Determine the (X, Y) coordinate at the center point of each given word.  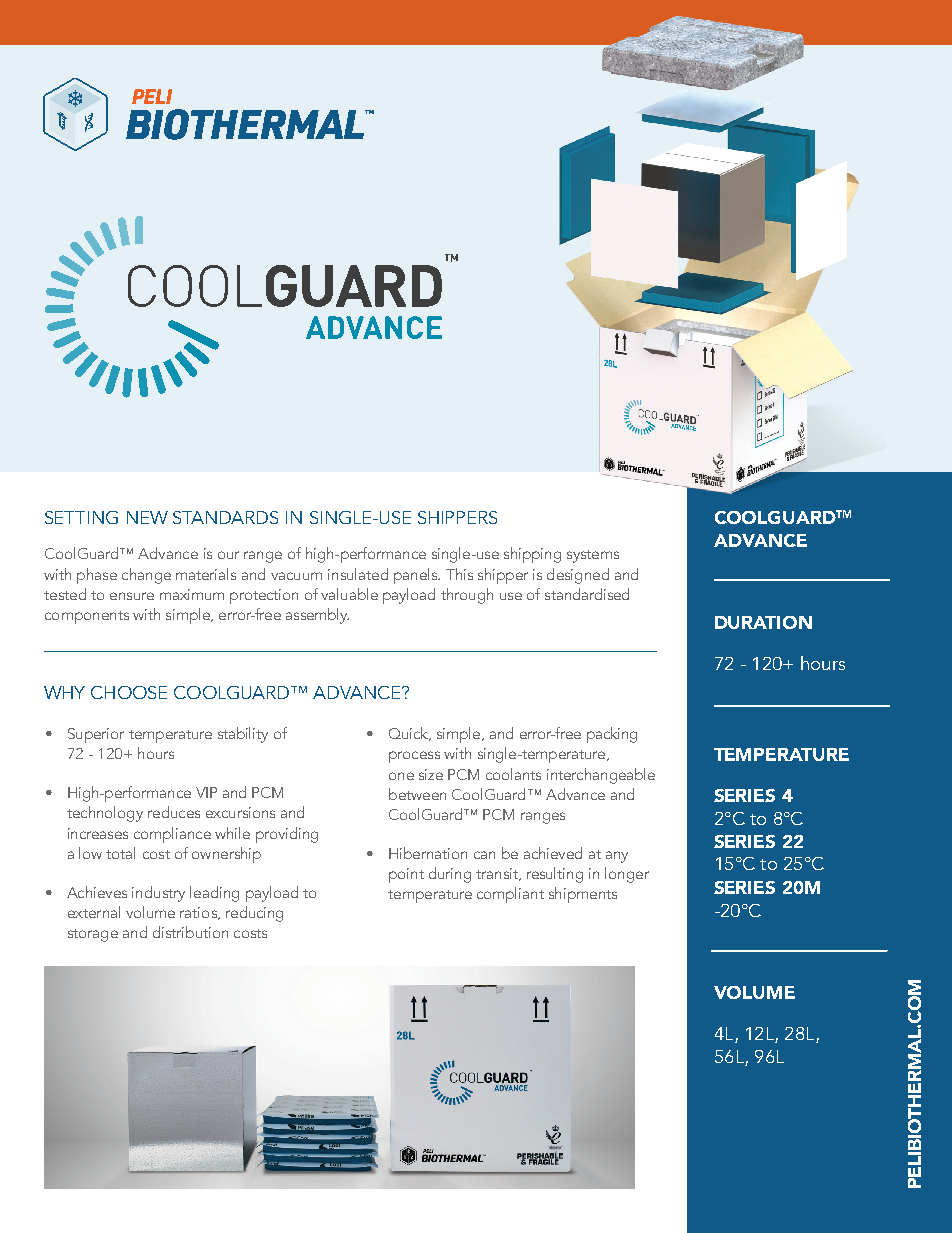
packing (612, 735)
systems (593, 556)
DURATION (763, 622)
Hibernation (428, 853)
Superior (96, 735)
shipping (532, 555)
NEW (147, 517)
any (617, 857)
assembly (317, 616)
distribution (190, 932)
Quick (409, 734)
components (87, 617)
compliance (172, 835)
